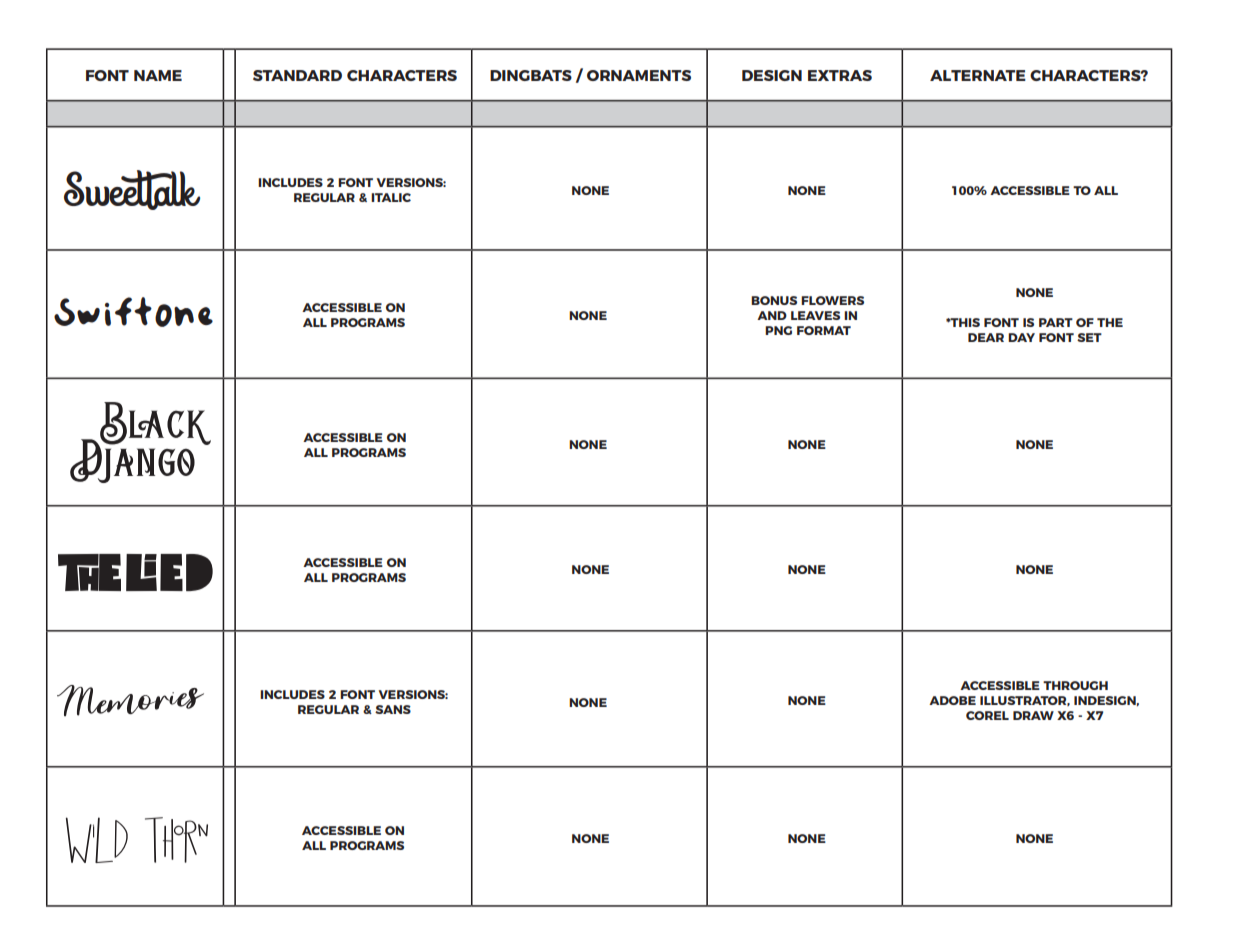 This screenshot has width=1233, height=952. Describe the element at coordinates (986, 337) in the screenshot. I see `DEAR` at that location.
